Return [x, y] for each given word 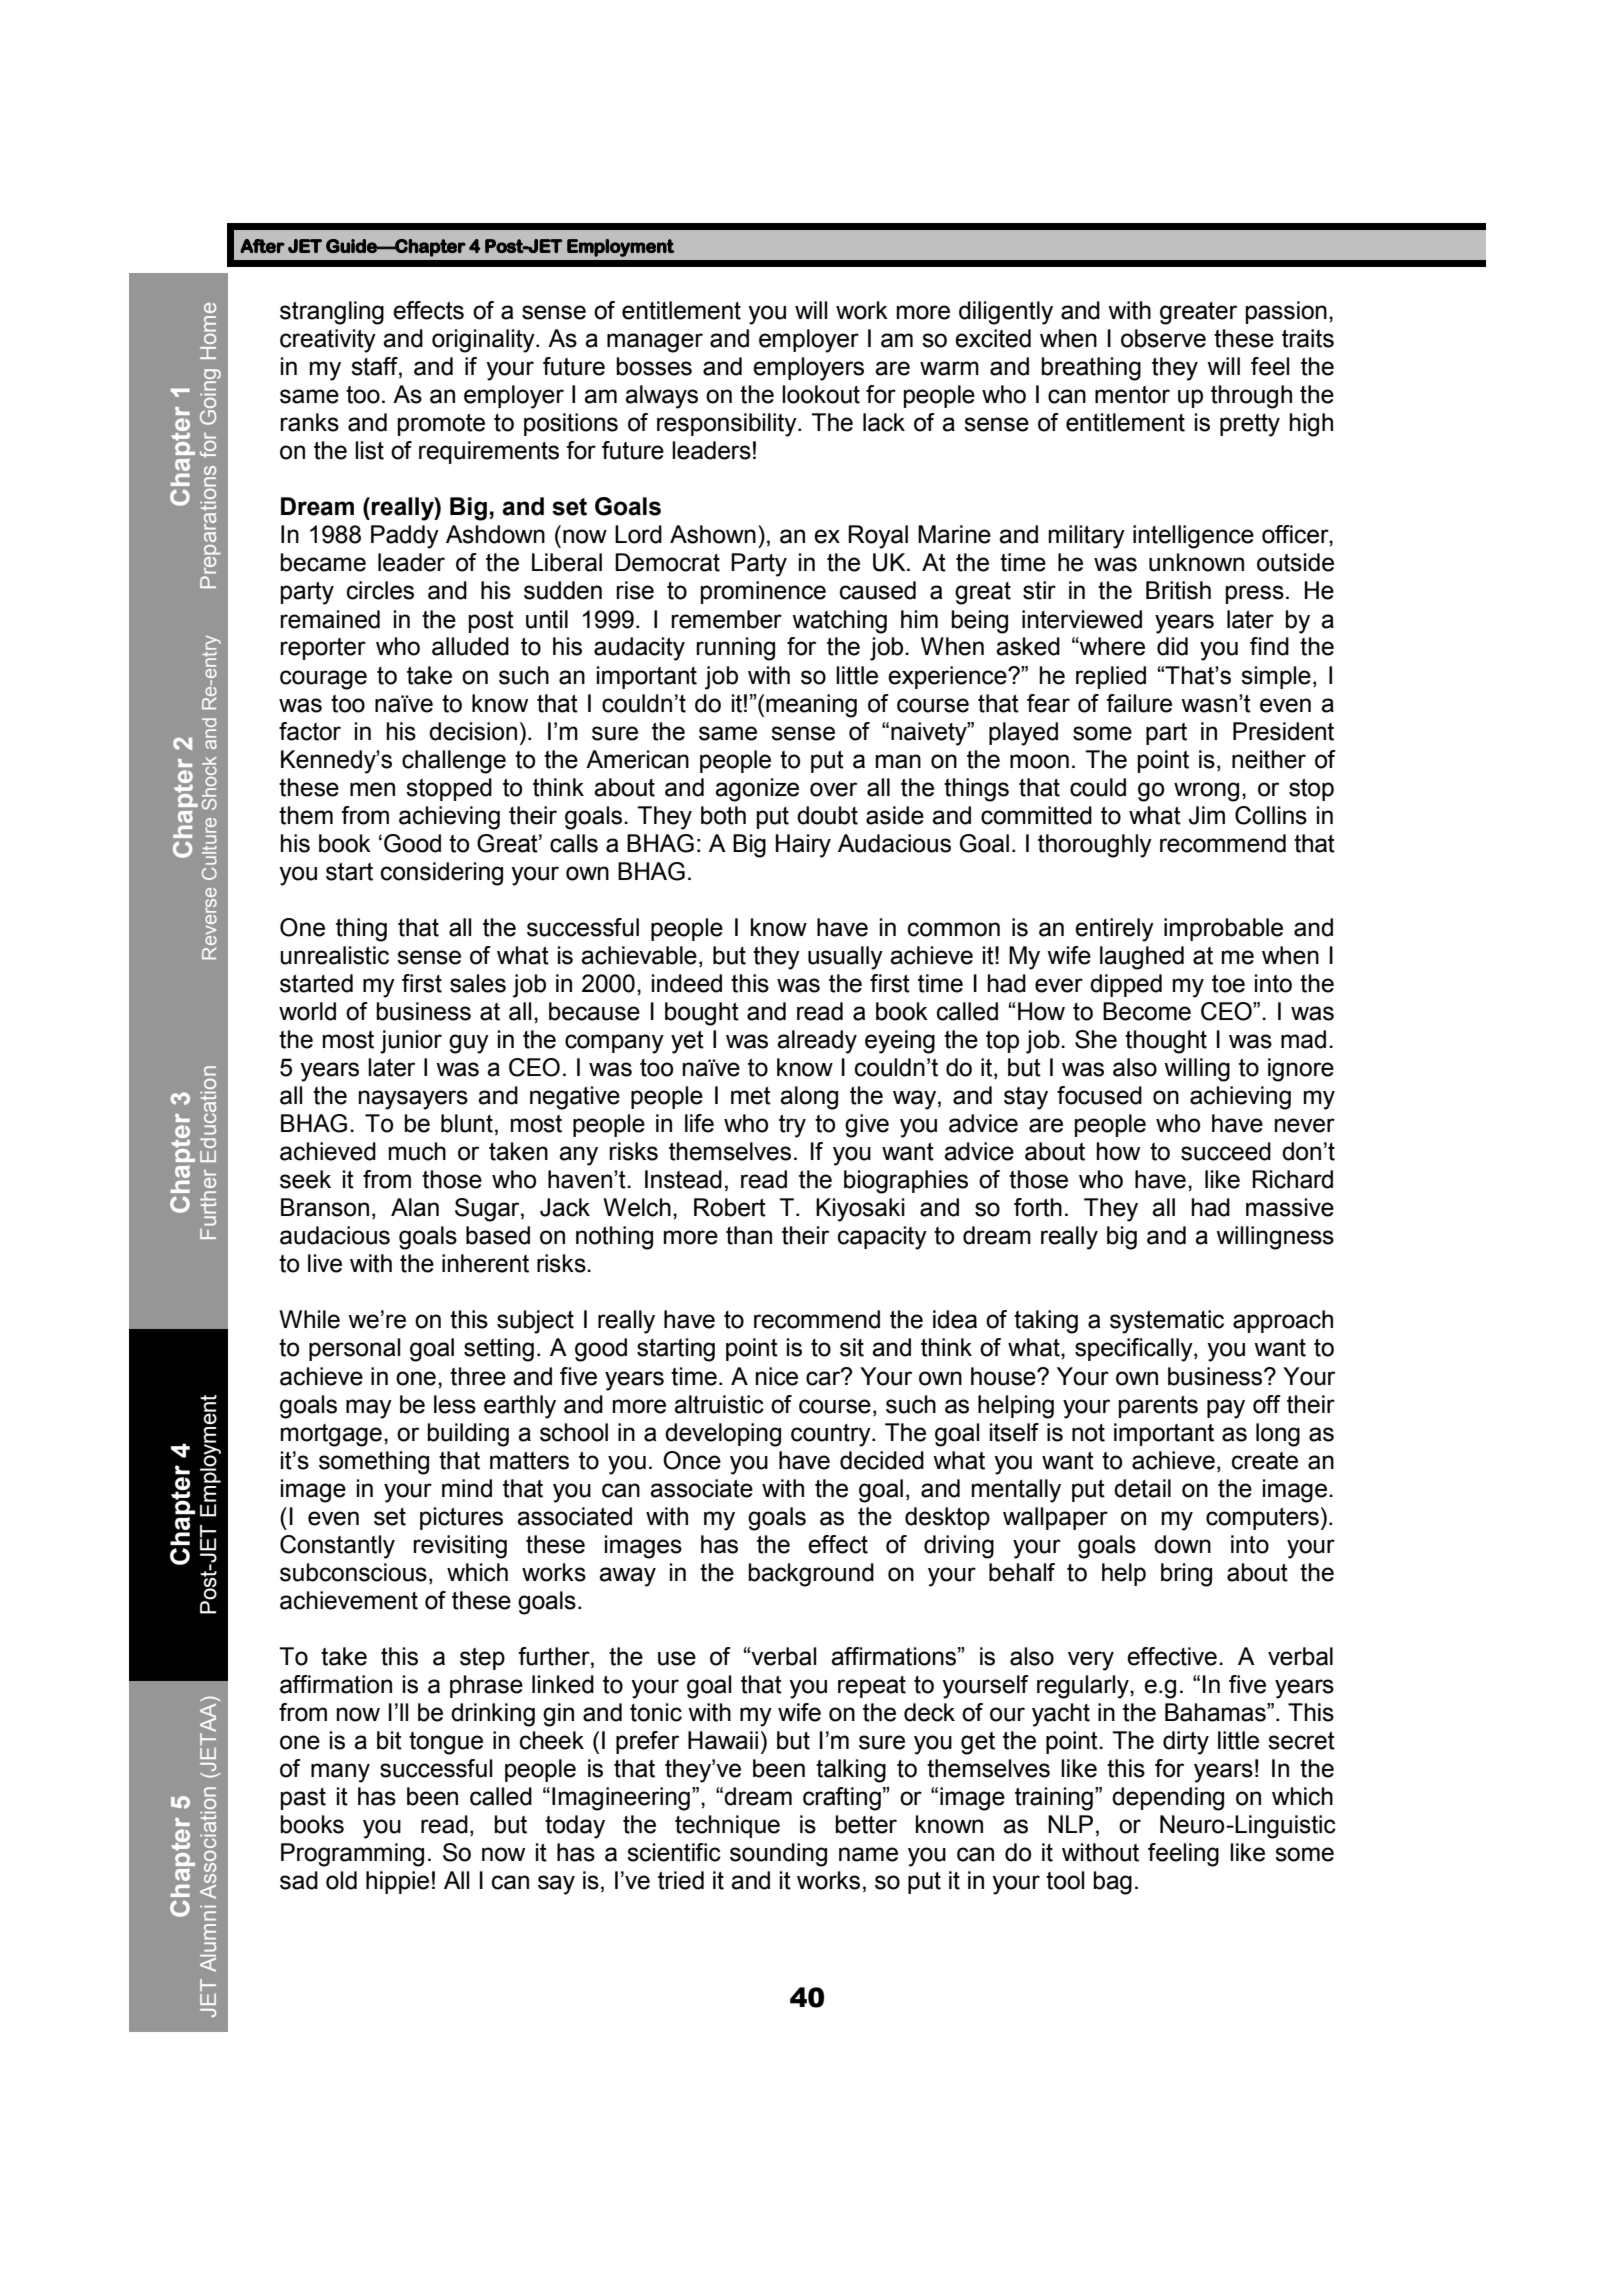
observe [1163, 338]
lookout [821, 394]
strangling [332, 313]
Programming [352, 1855]
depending [1168, 1799]
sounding [778, 1855]
